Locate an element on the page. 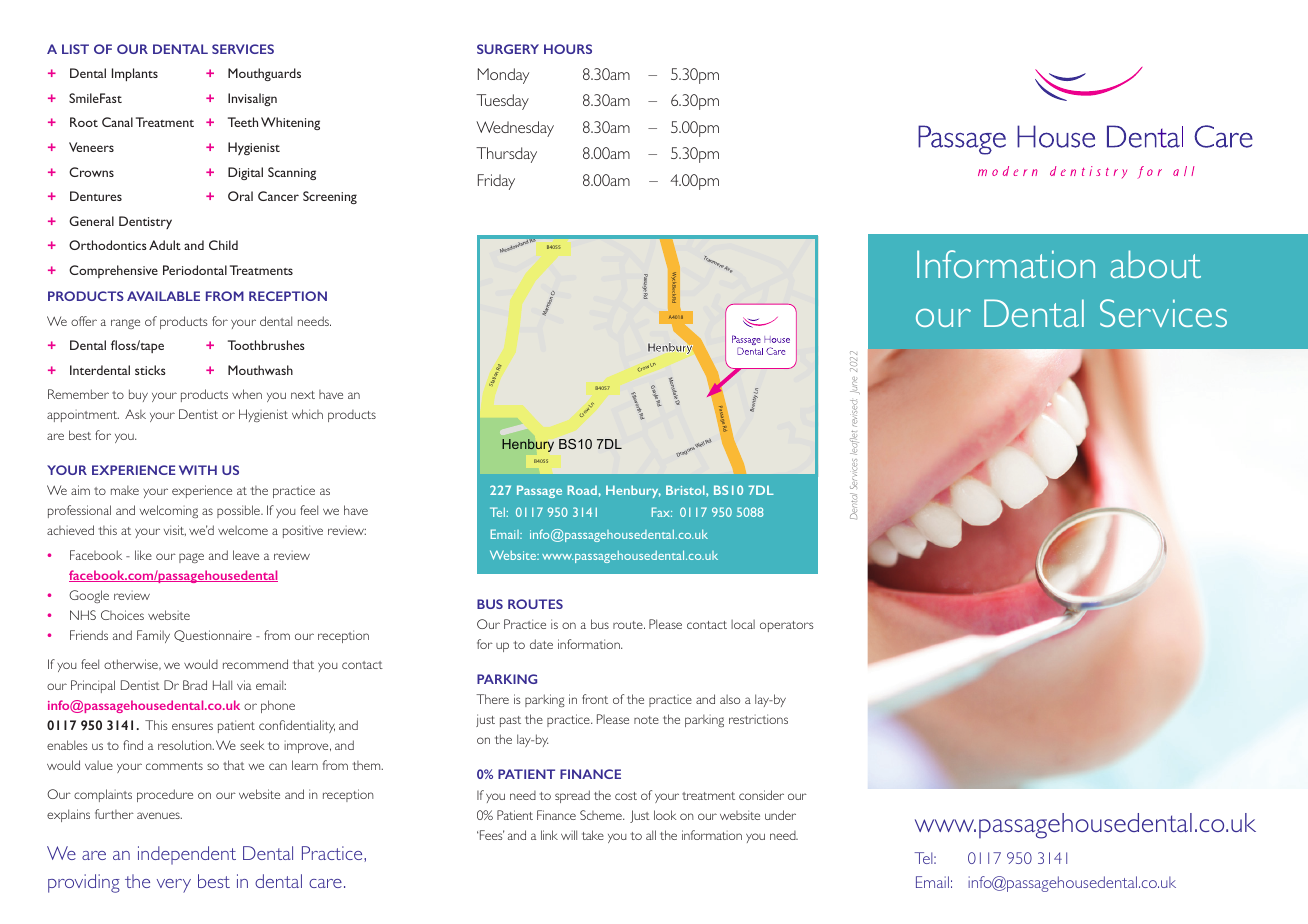 The height and width of the page is (924, 1308). Choices is located at coordinates (122, 615).
